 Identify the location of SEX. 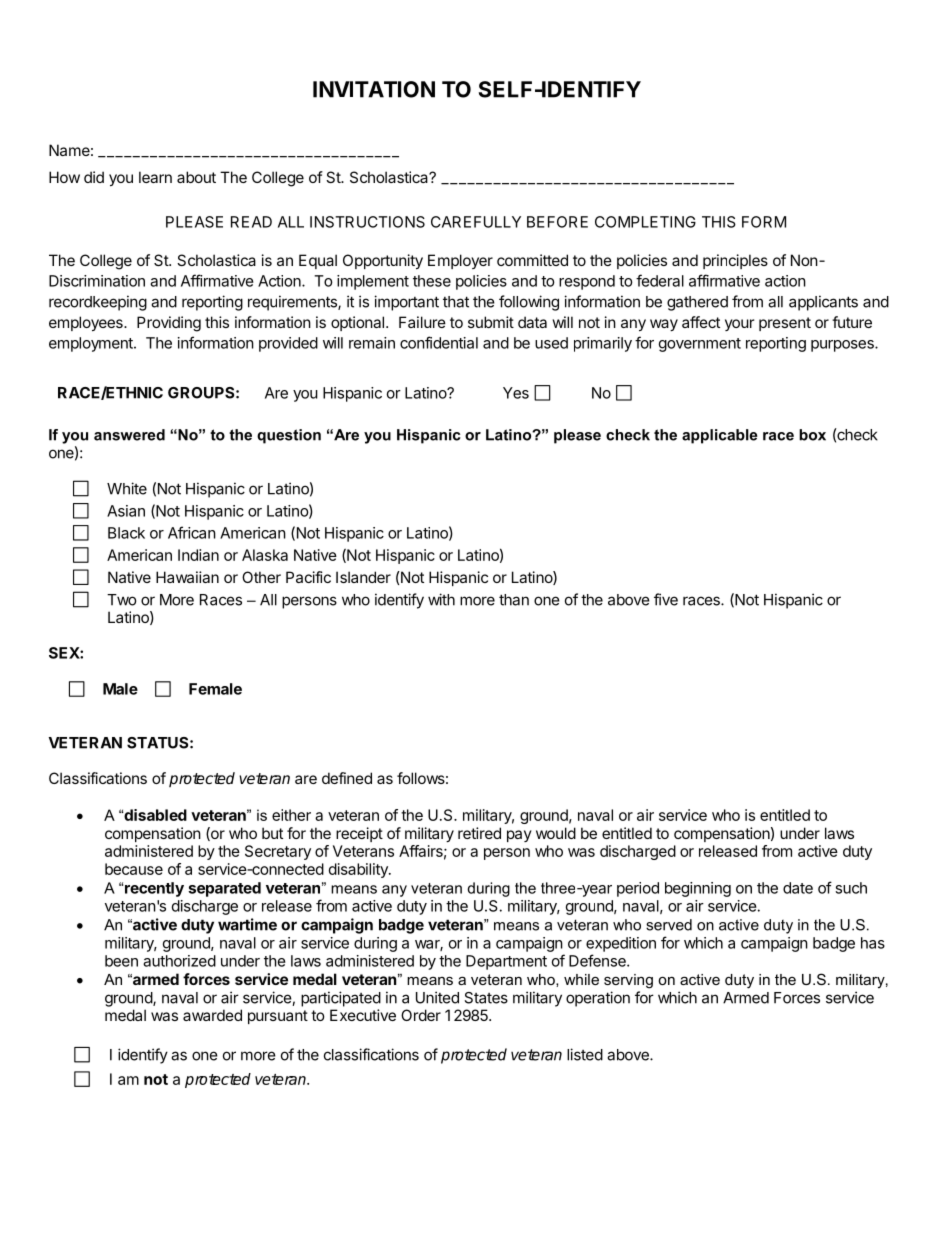
(65, 653).
